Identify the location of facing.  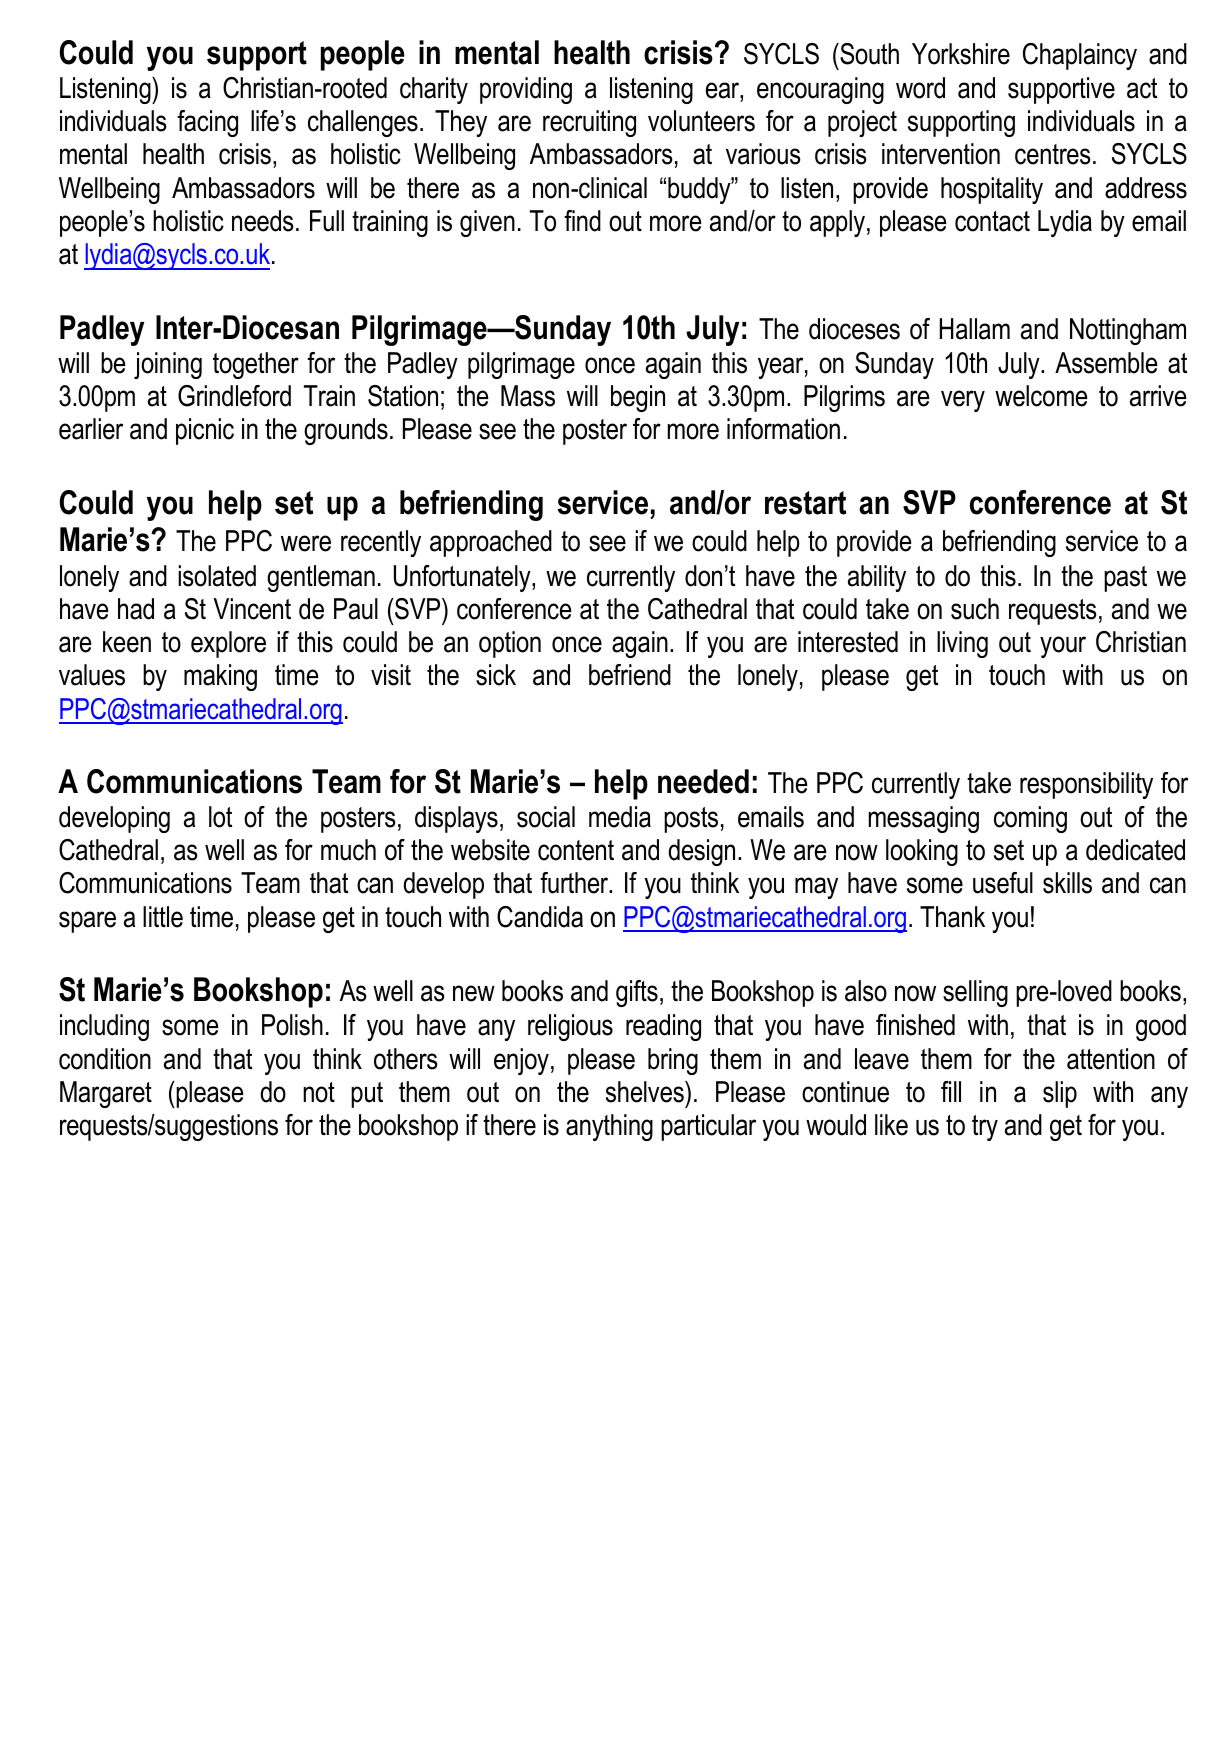
(207, 123).
